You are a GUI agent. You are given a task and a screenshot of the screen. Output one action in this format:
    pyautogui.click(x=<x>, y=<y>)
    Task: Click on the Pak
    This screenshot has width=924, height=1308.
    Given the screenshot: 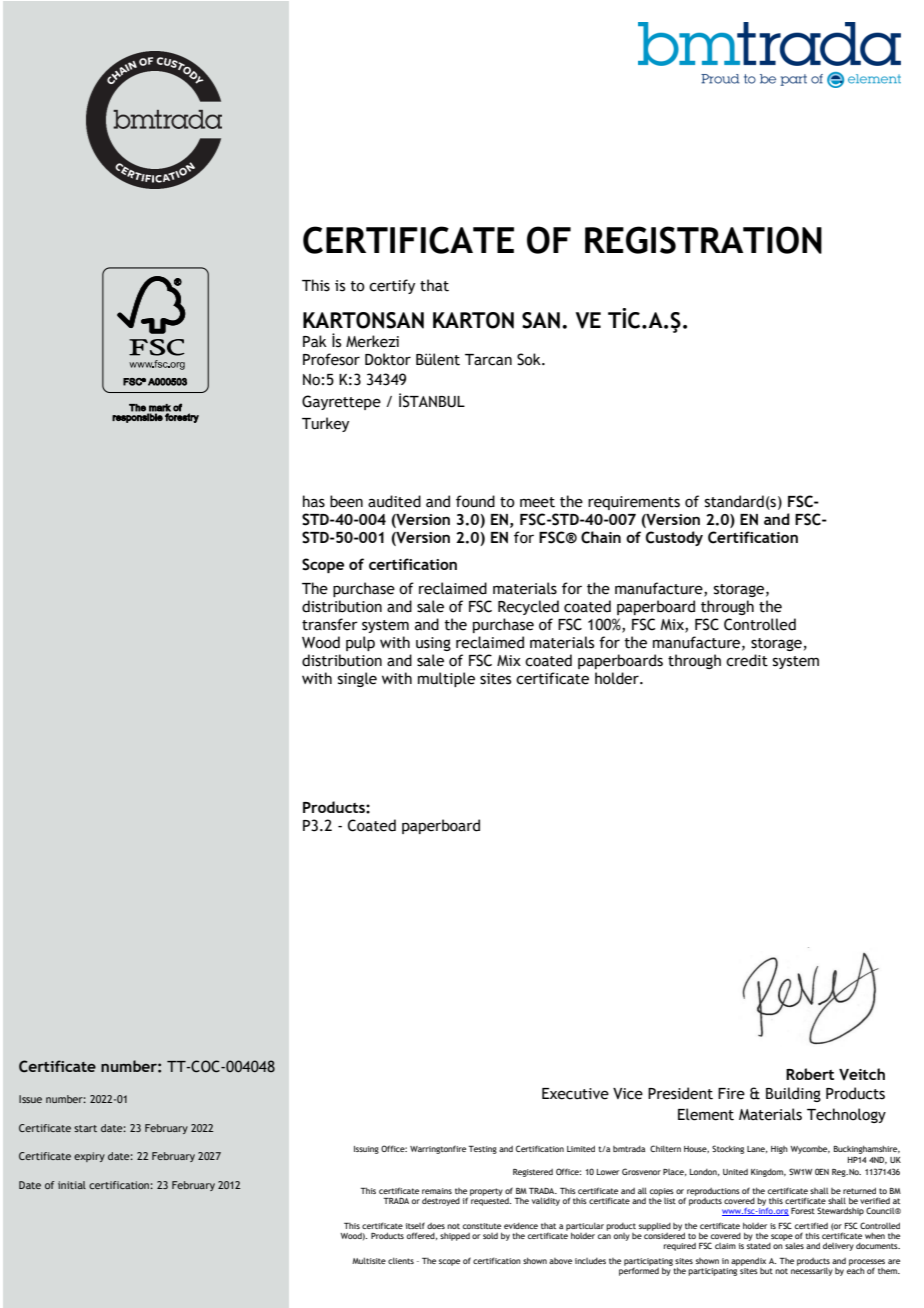 What is the action you would take?
    pyautogui.click(x=315, y=341)
